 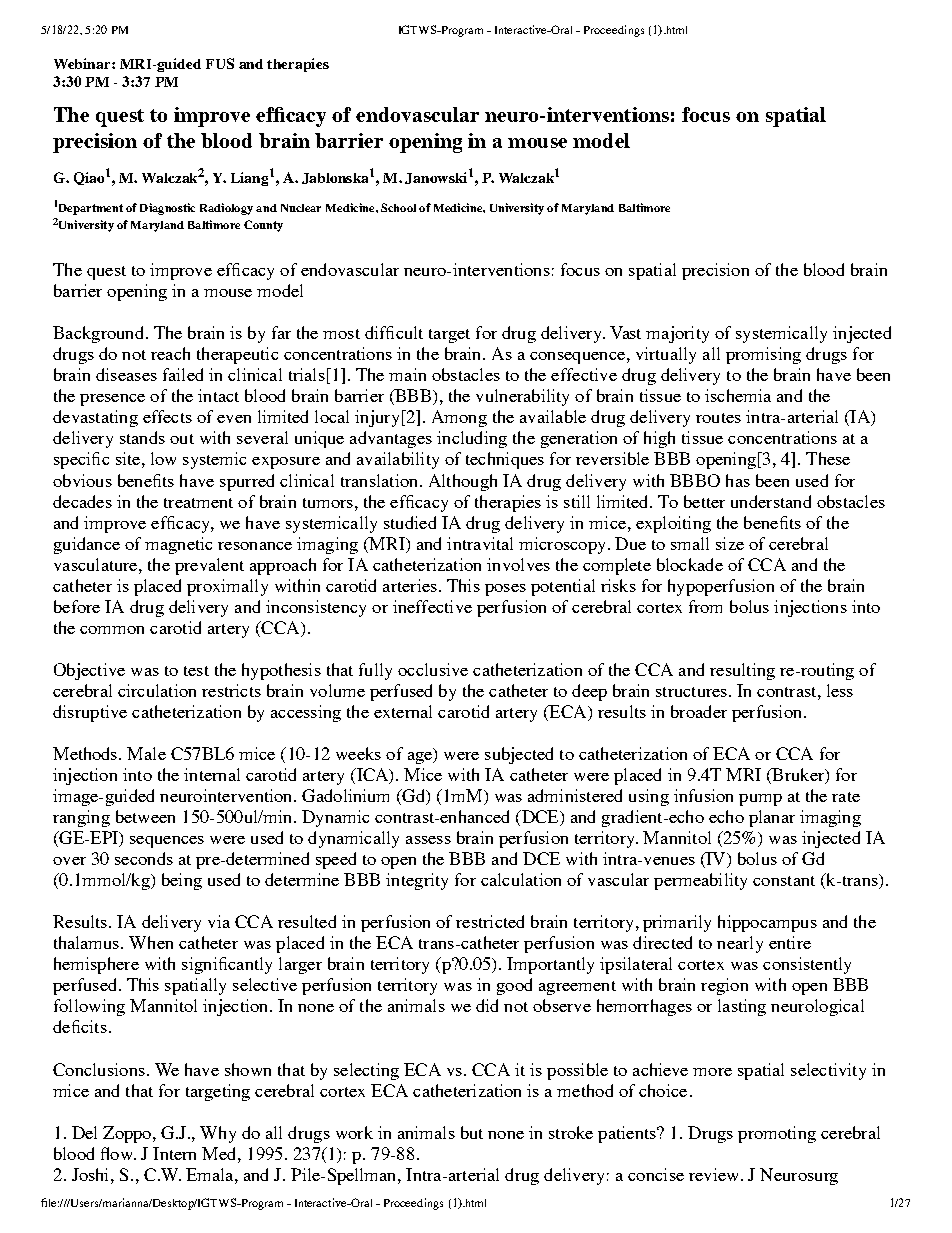 I want to click on majority, so click(x=677, y=334).
